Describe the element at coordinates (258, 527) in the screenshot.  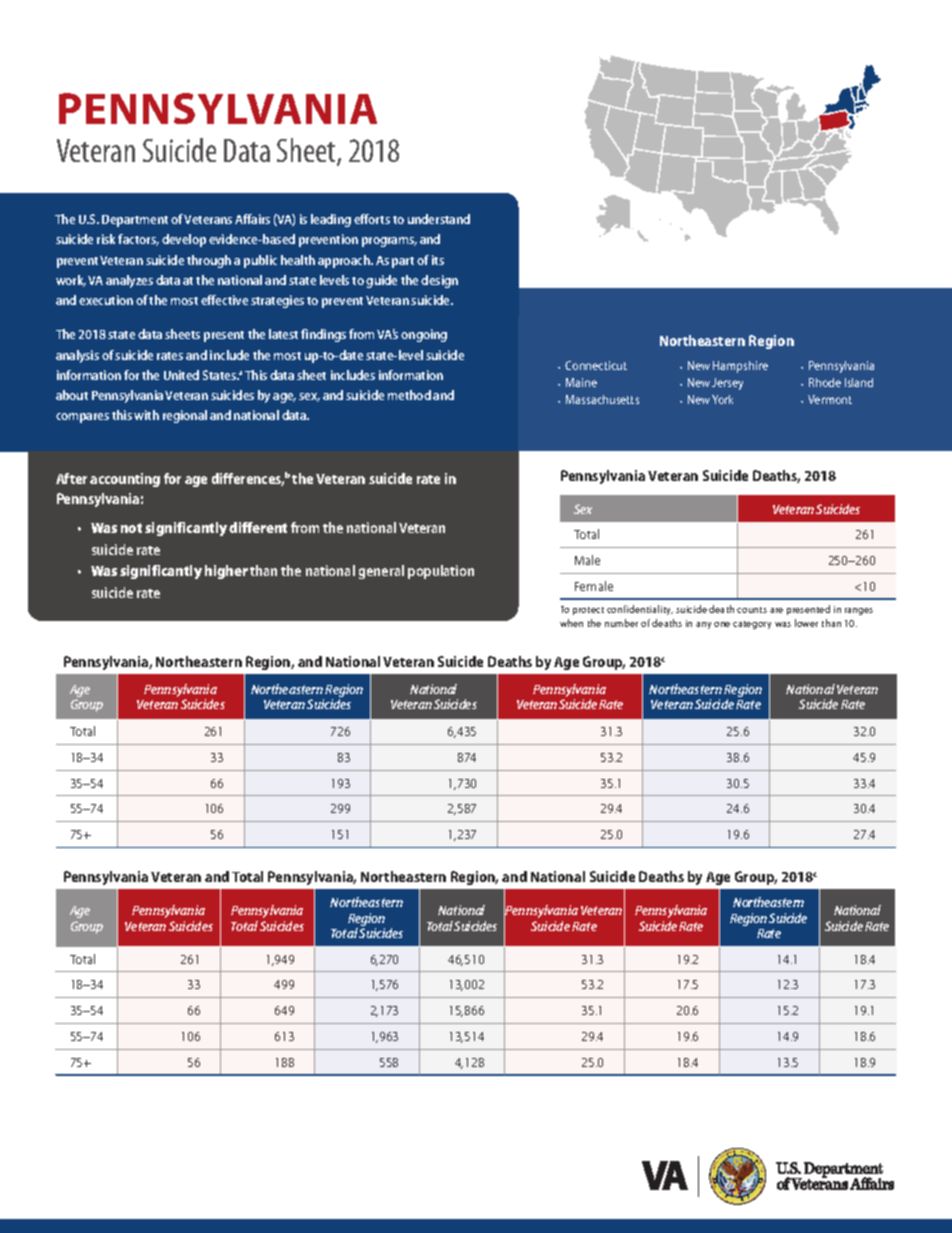
I see `different` at that location.
